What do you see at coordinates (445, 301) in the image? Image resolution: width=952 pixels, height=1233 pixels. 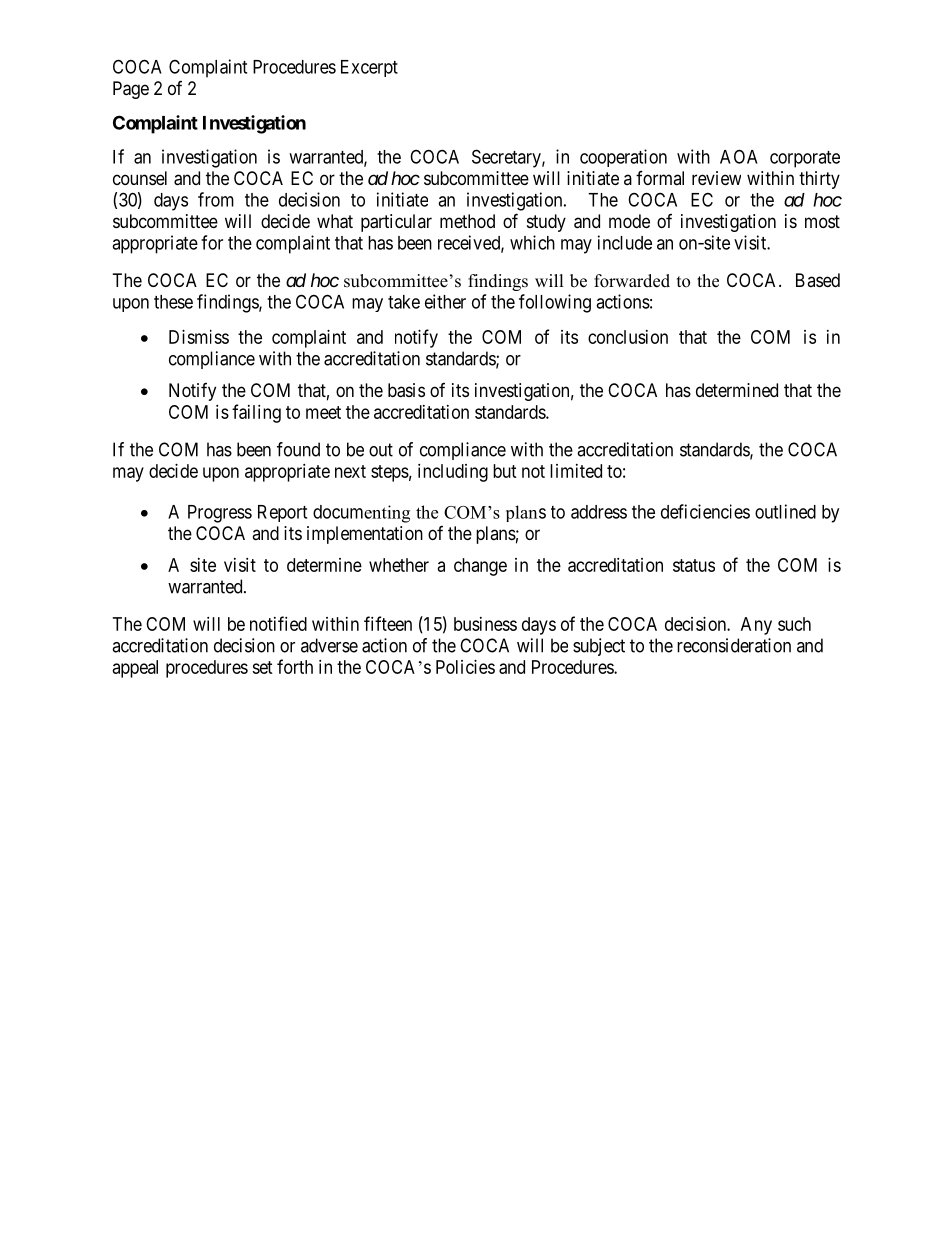 I see `either` at bounding box center [445, 301].
